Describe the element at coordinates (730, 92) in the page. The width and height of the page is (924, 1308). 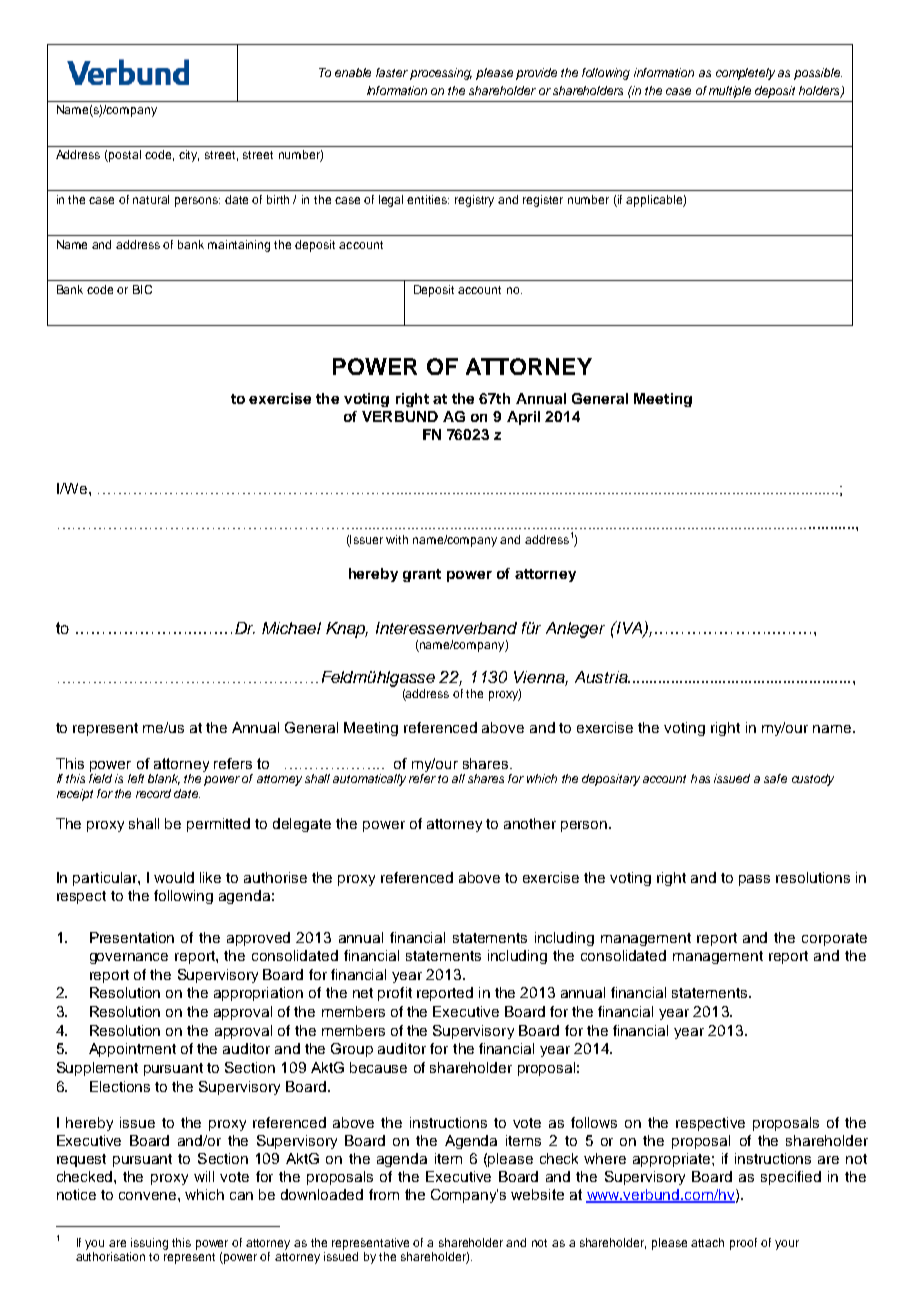
I see `multiple` at that location.
